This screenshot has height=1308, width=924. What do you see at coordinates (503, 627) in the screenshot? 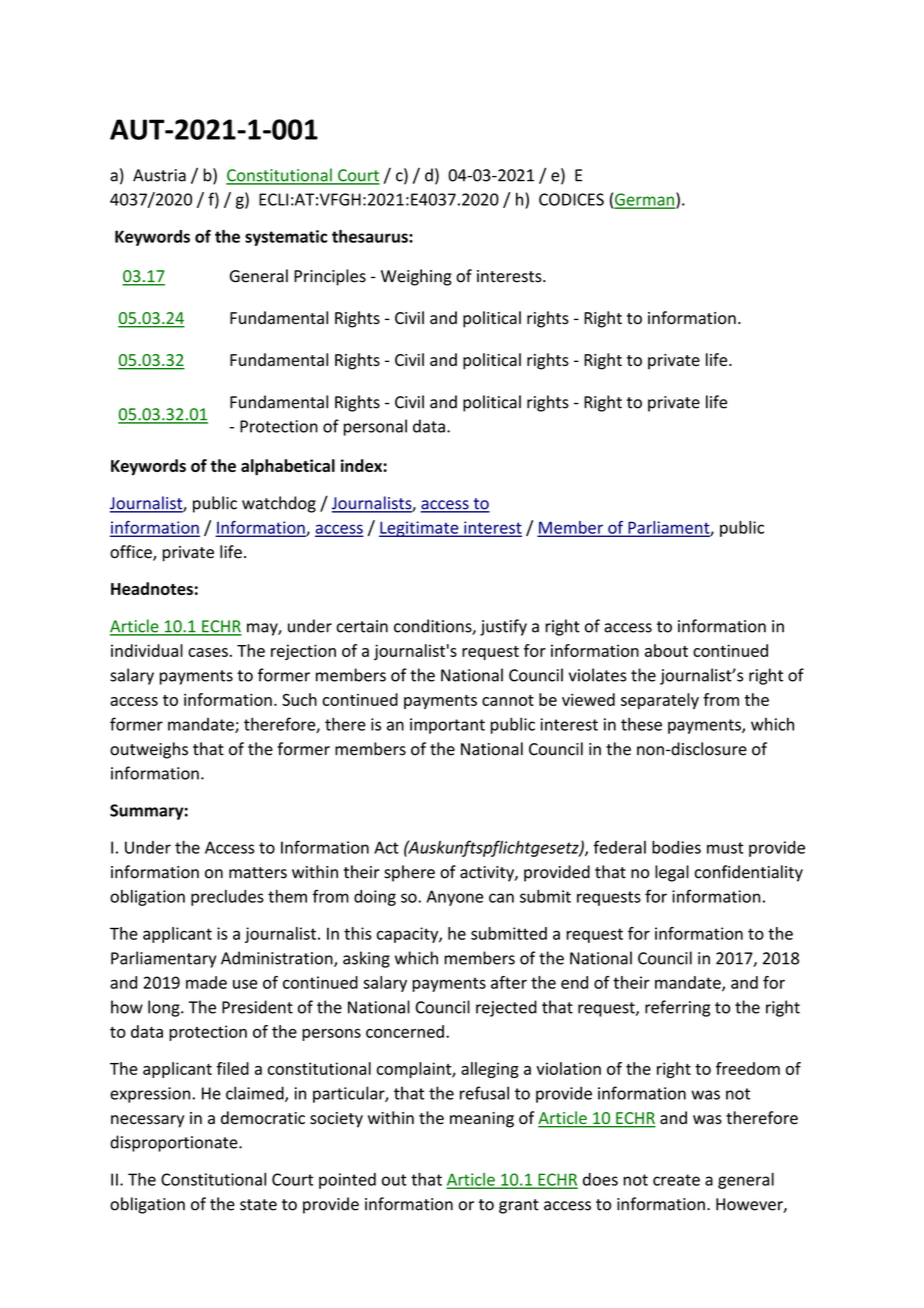
I see `justify` at bounding box center [503, 627].
